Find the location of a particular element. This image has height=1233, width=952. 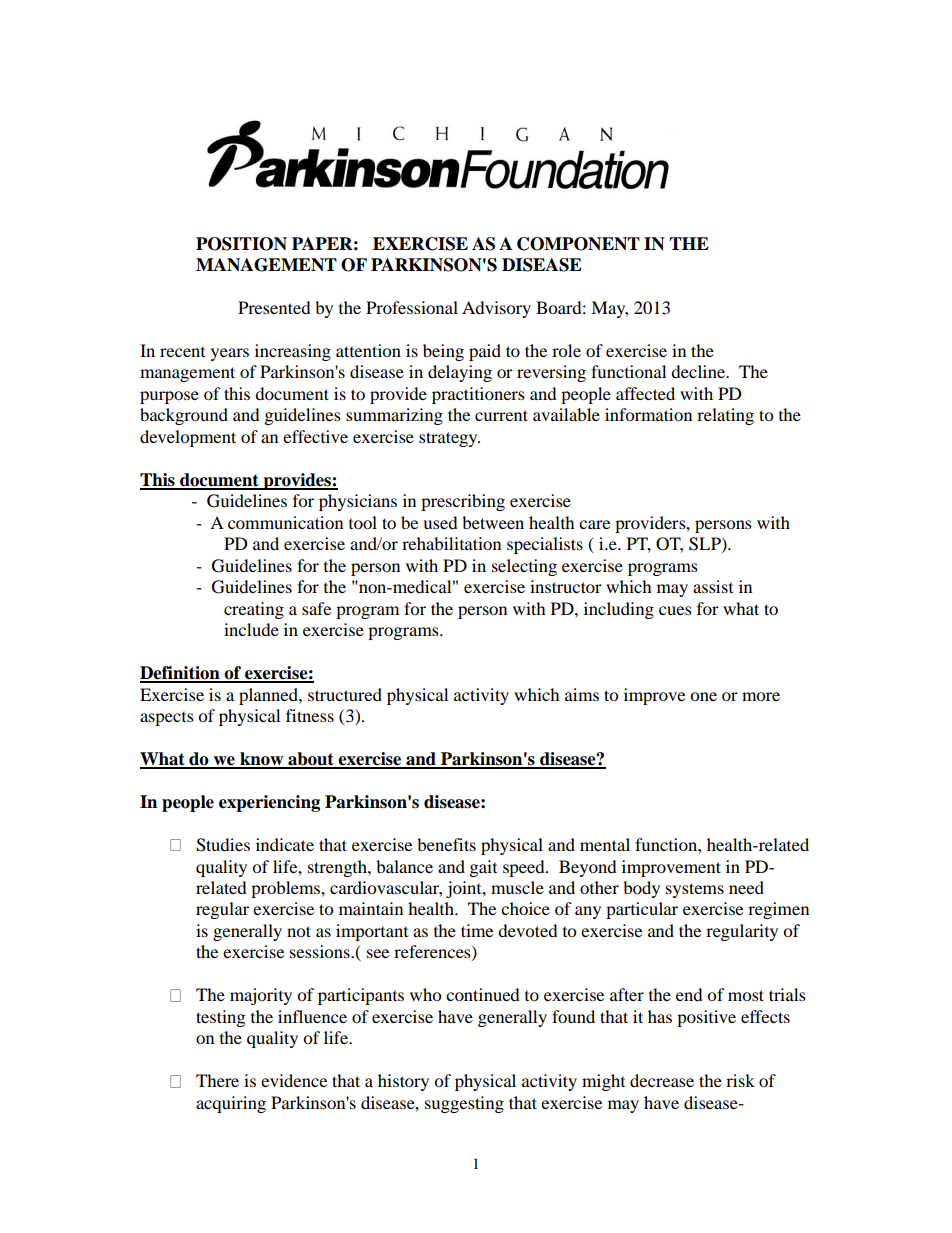

more is located at coordinates (761, 696).
